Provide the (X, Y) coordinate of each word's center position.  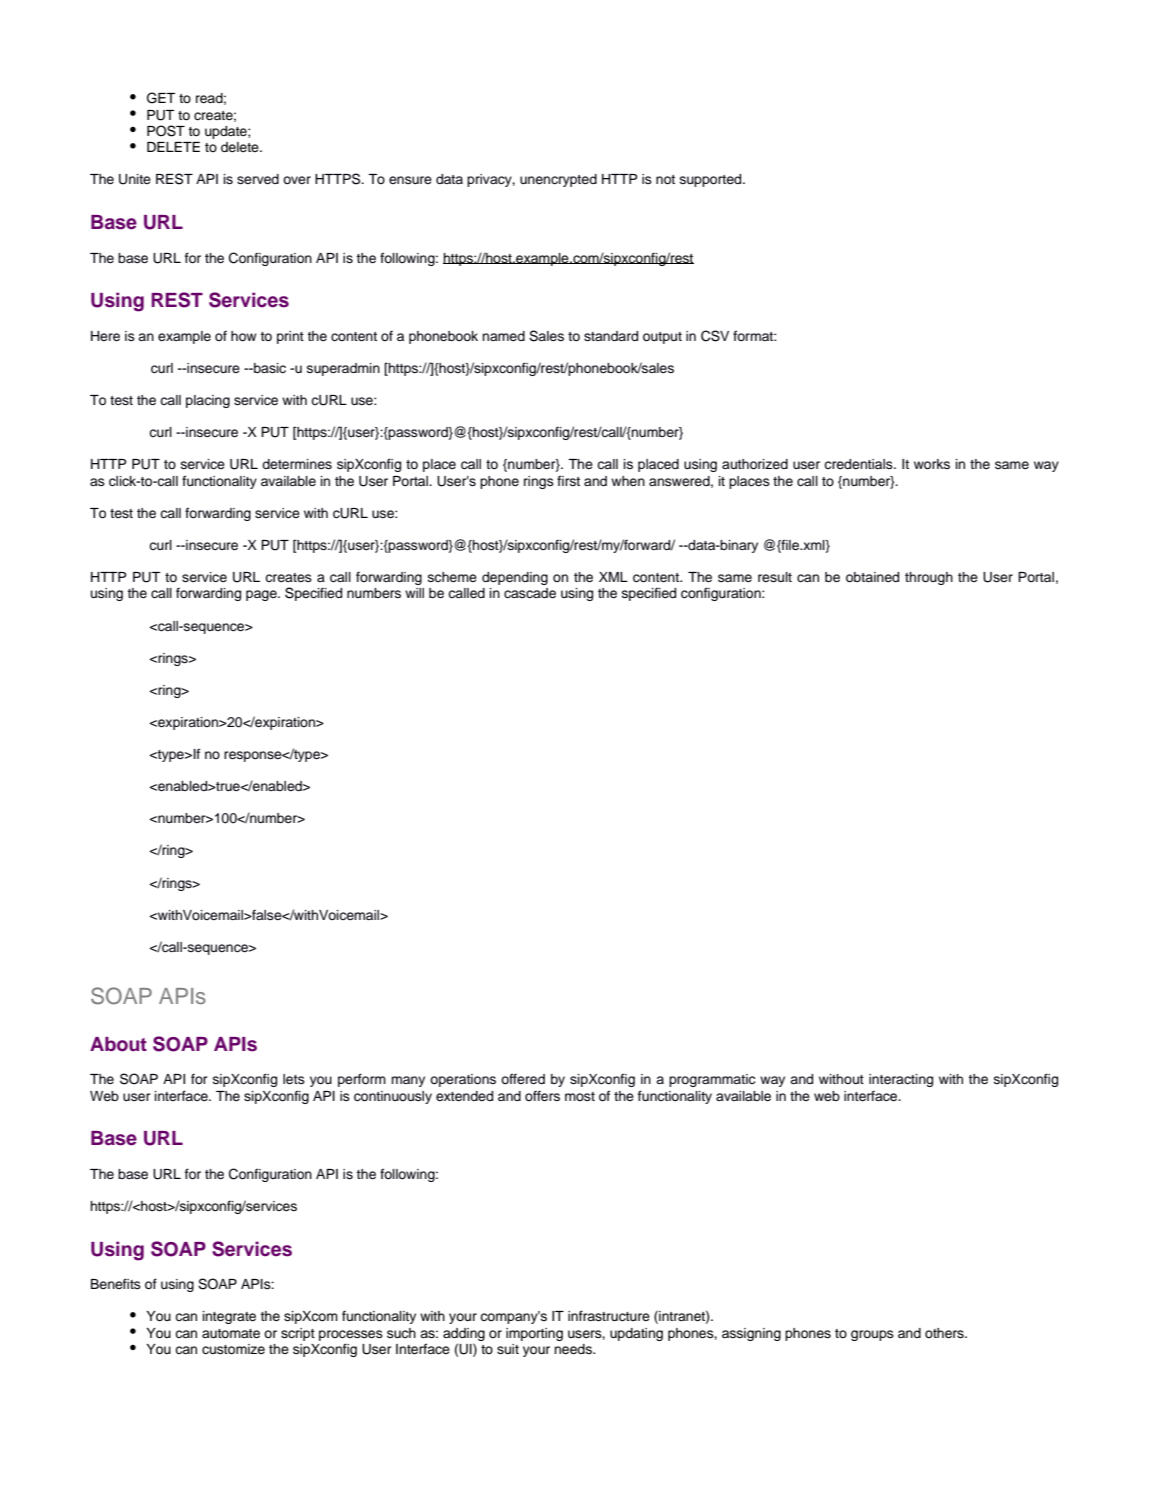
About (118, 1044)
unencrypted (558, 180)
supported (712, 180)
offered (523, 1078)
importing (534, 1334)
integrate (229, 1317)
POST (166, 131)
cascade (530, 593)
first (568, 480)
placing (208, 401)
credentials (859, 464)
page (262, 595)
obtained (872, 577)
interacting (901, 1080)
